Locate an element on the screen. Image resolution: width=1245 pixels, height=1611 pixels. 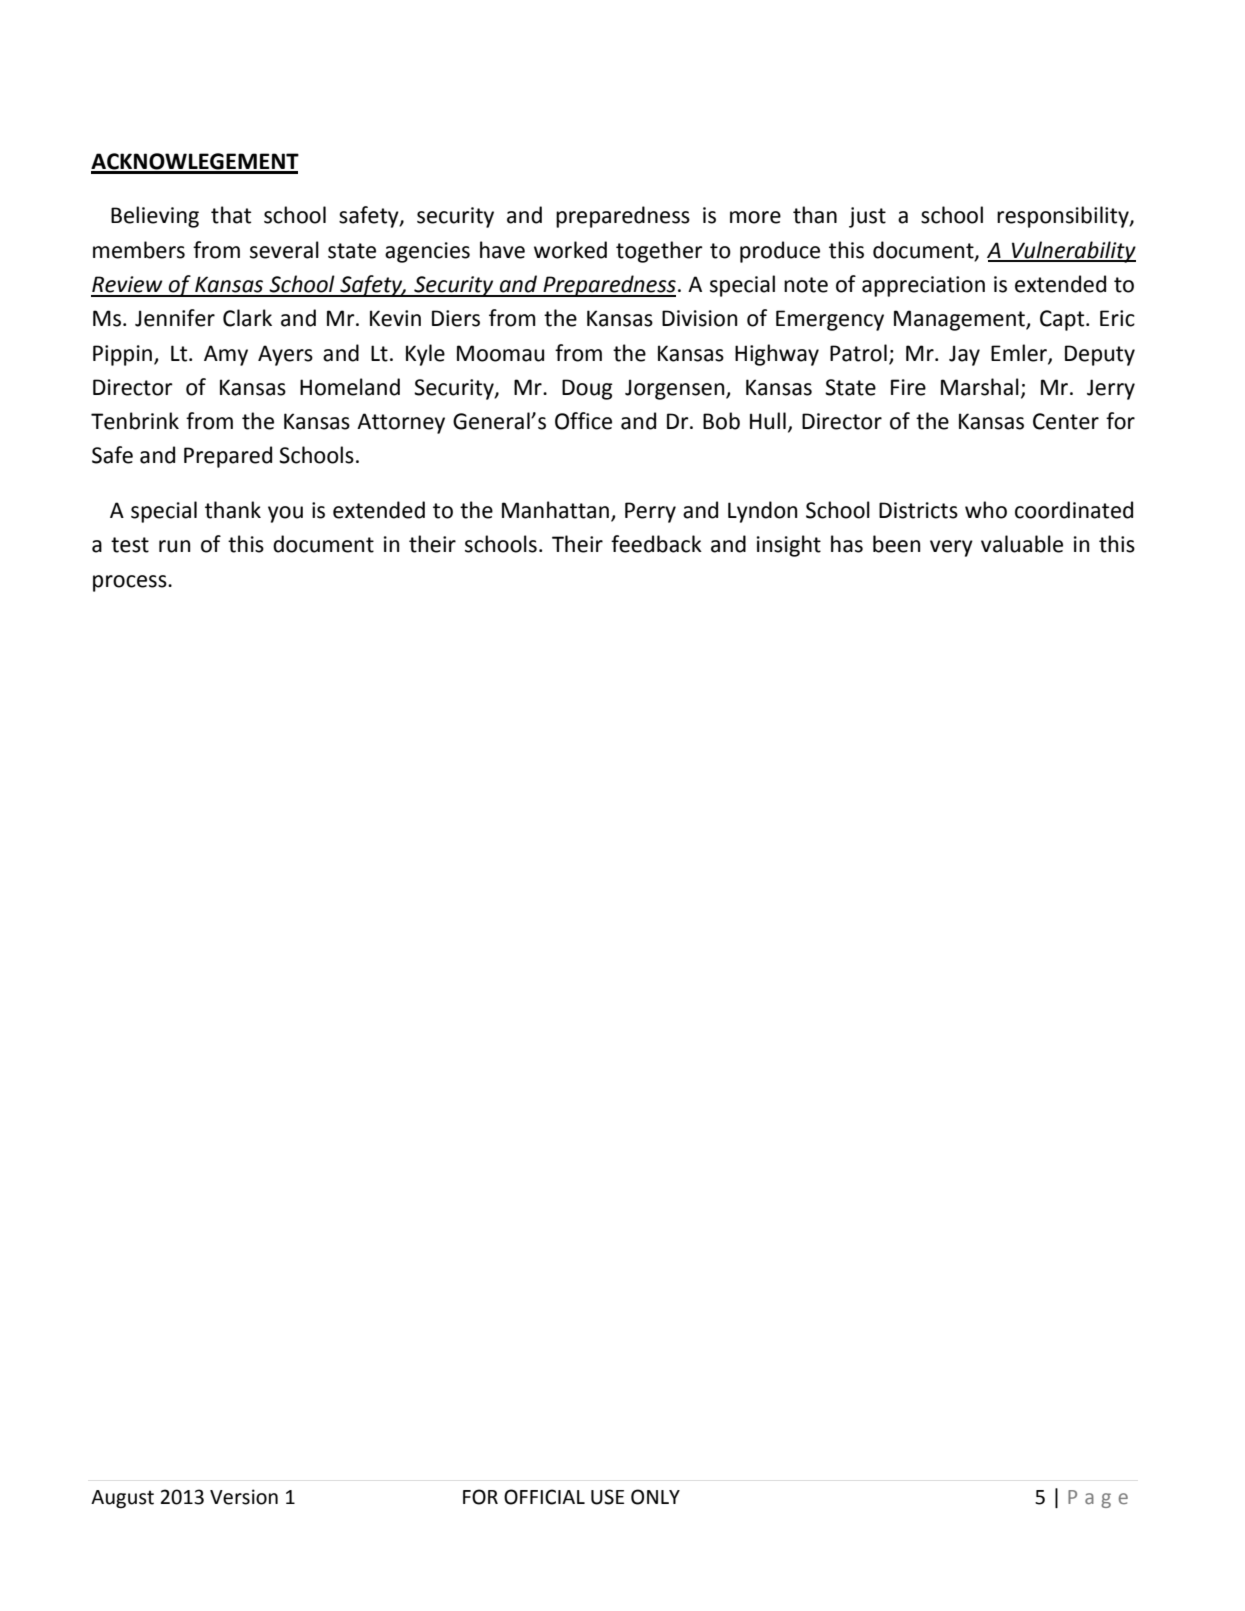
Vulnerability is located at coordinates (1072, 252).
